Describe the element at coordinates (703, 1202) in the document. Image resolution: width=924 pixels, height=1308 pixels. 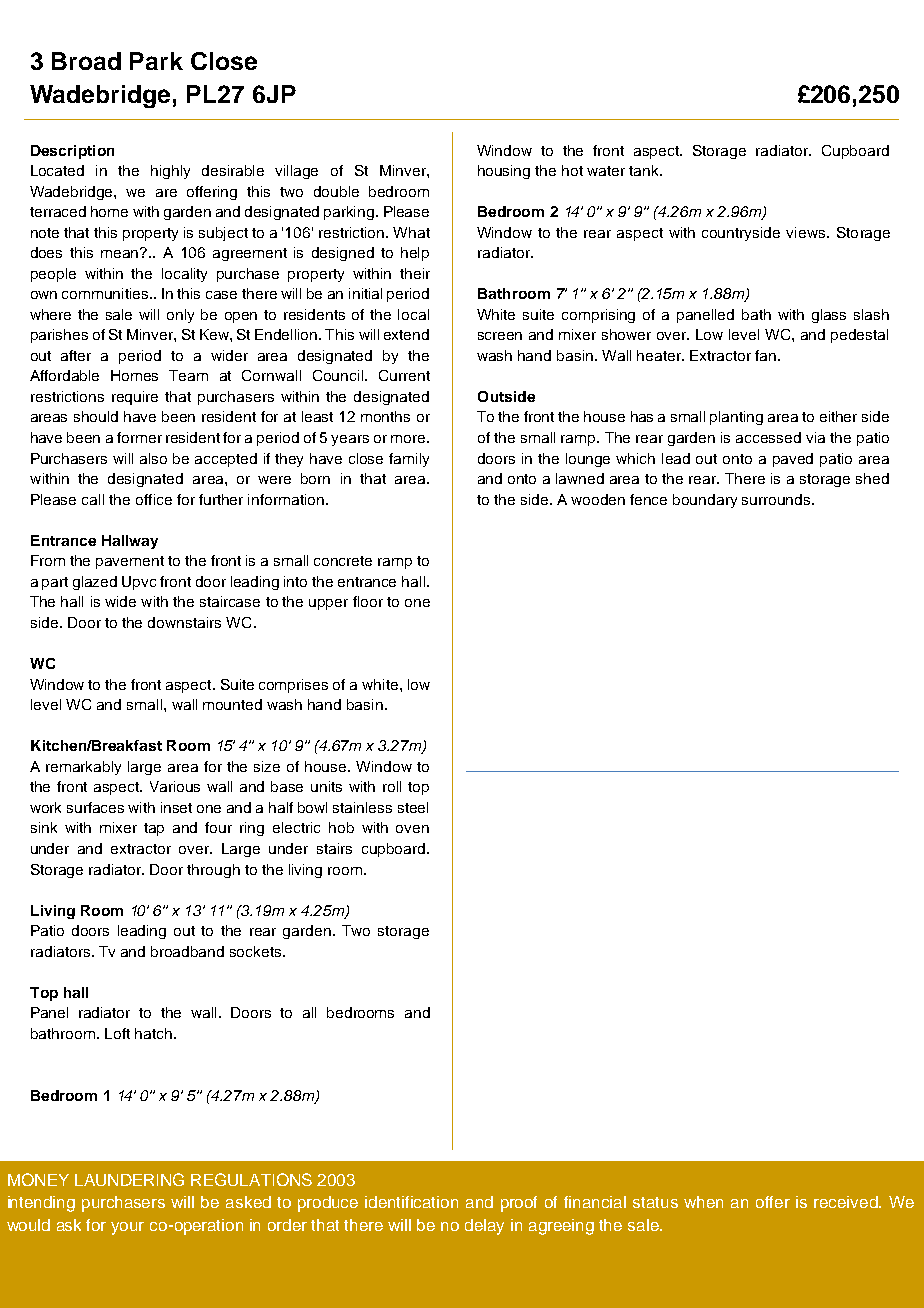
I see `when` at that location.
